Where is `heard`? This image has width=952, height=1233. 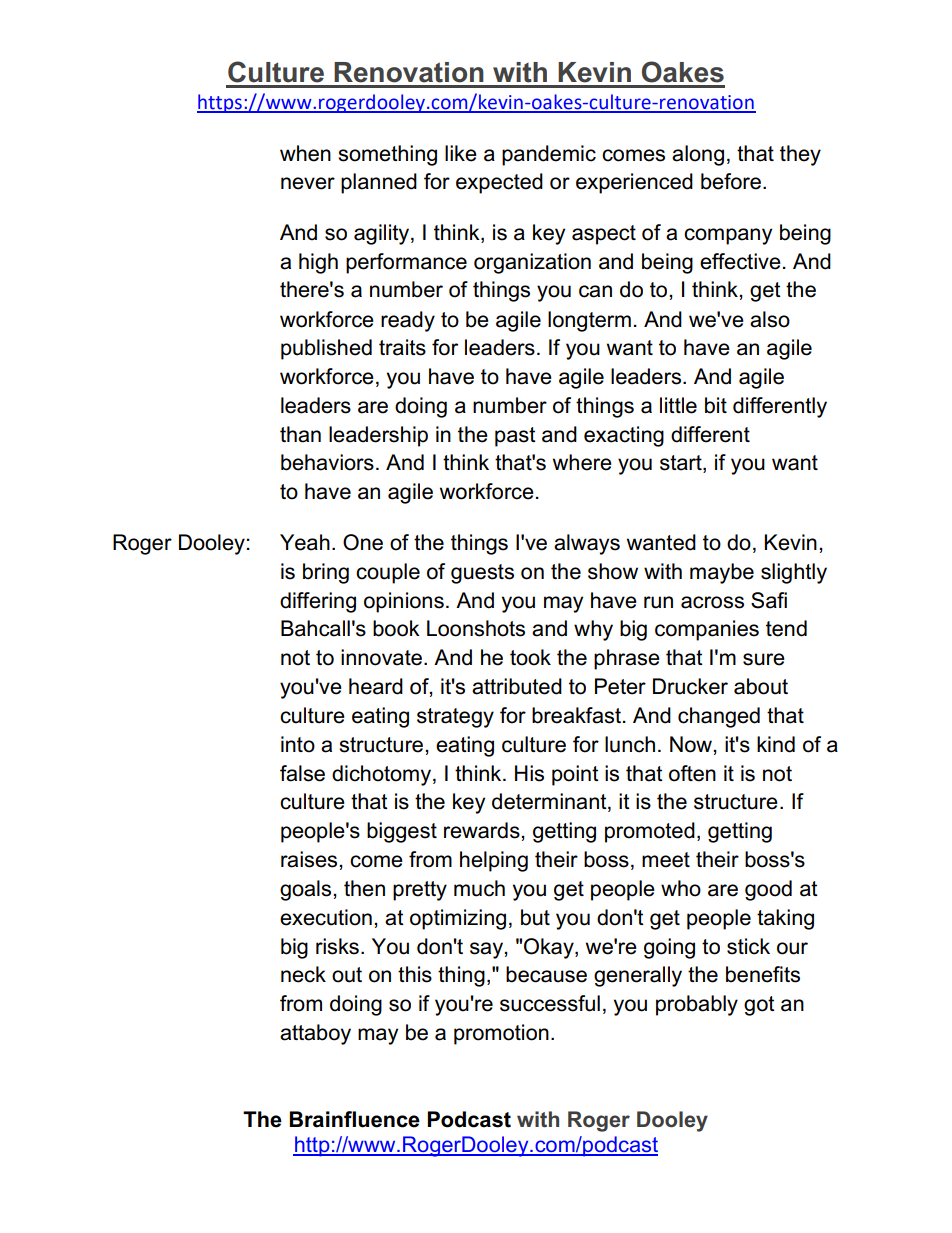 heard is located at coordinates (376, 686).
